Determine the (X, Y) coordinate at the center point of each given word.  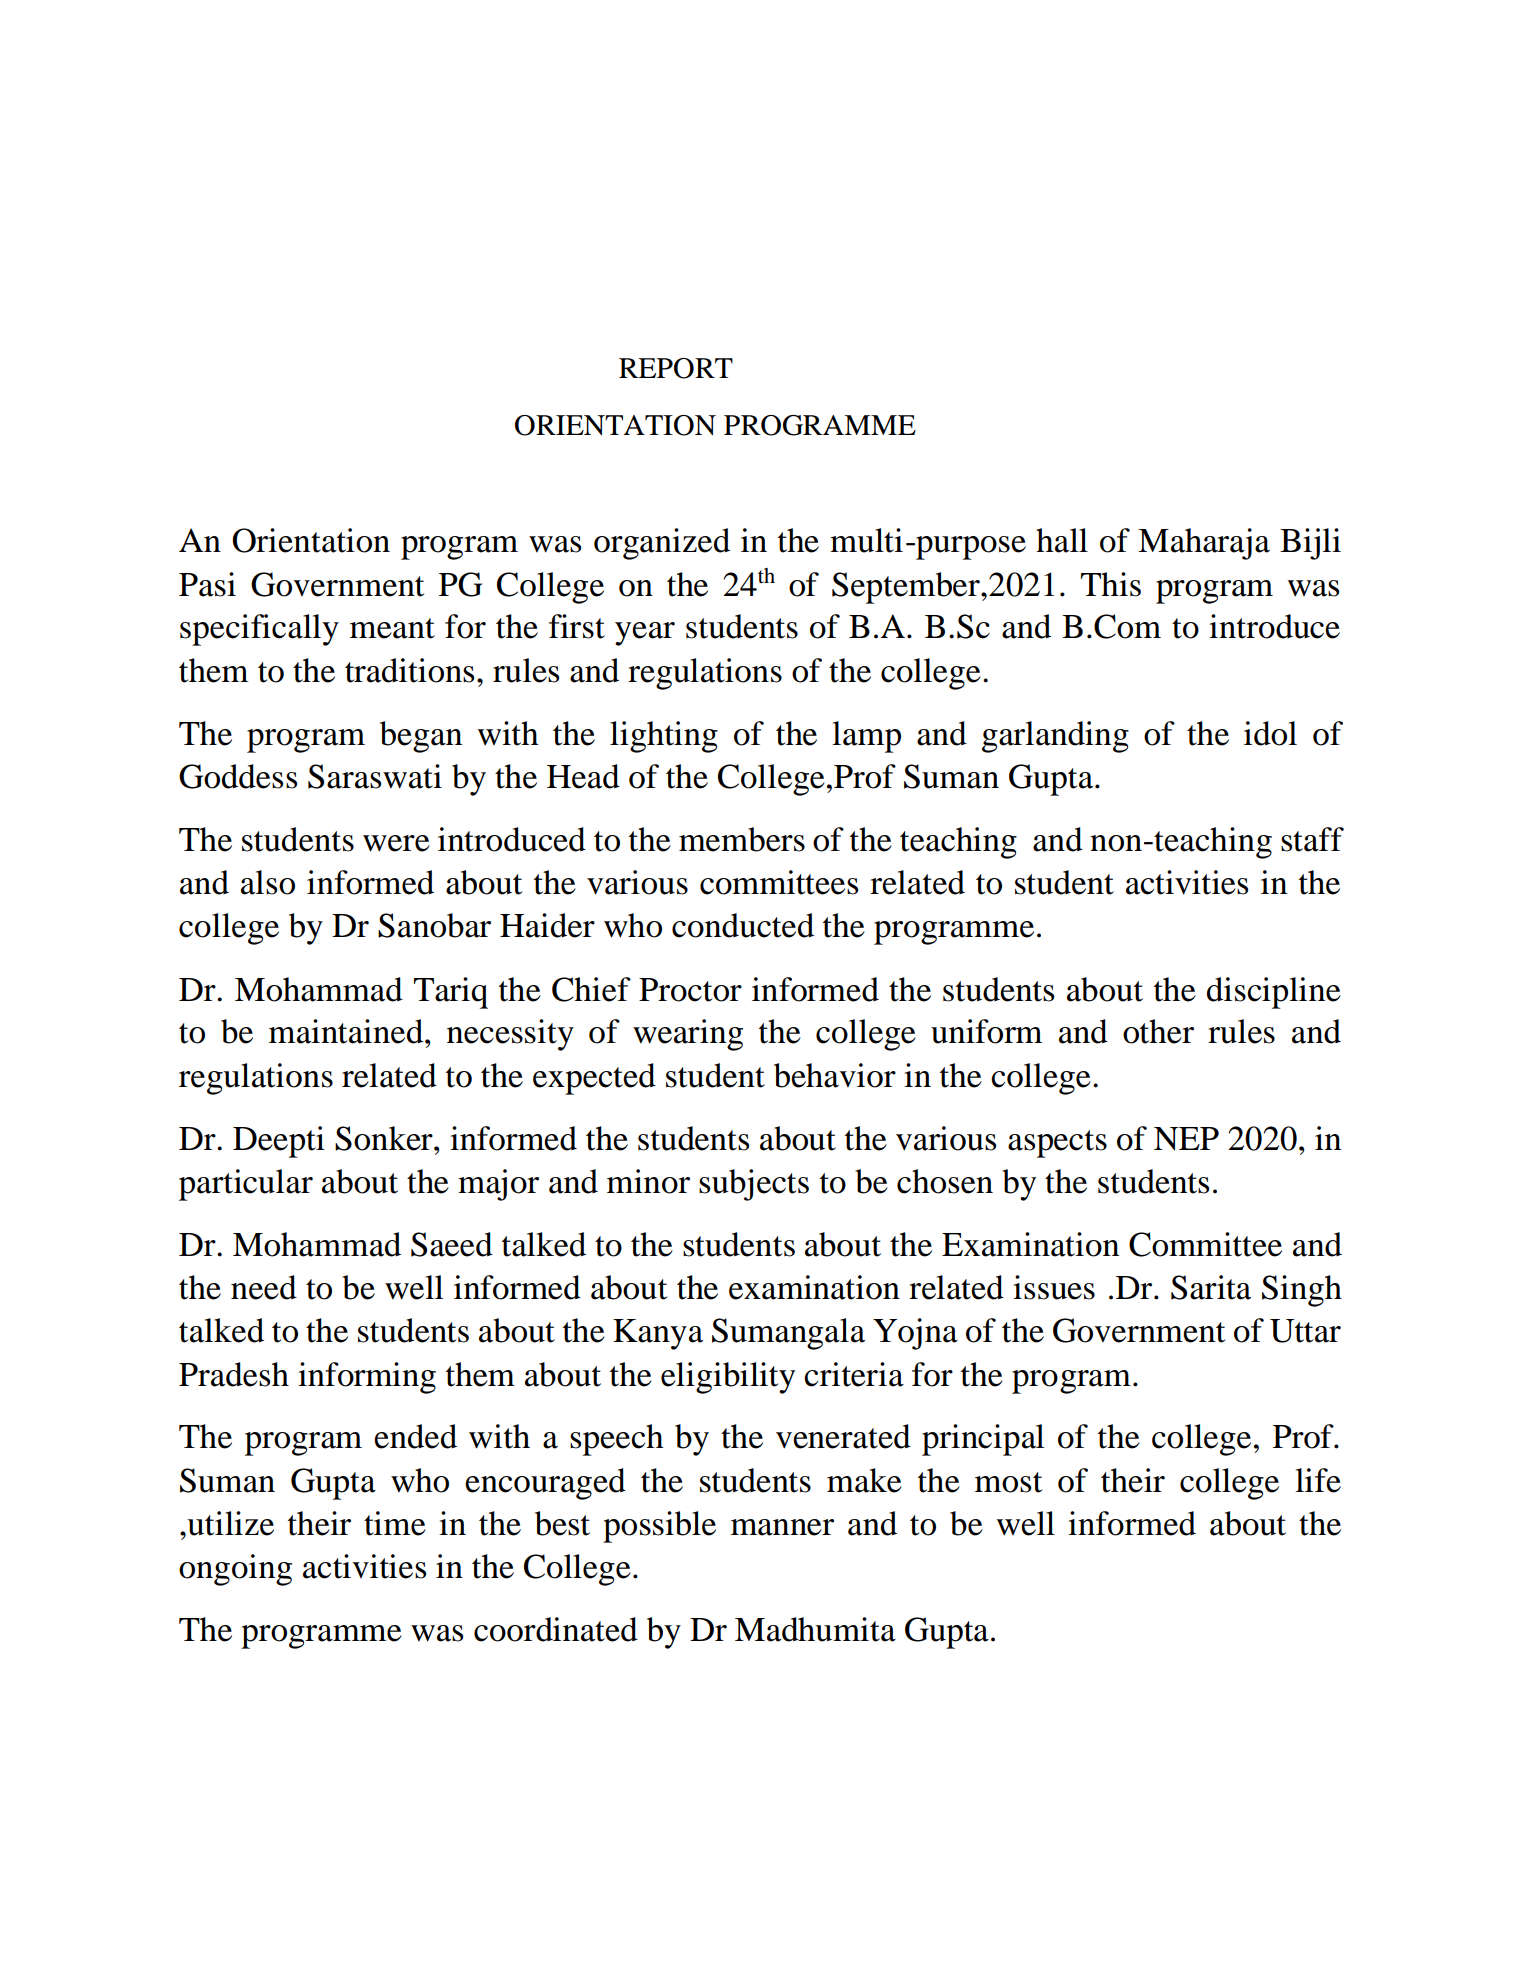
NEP (1186, 1139)
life (1318, 1480)
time (395, 1523)
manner (782, 1527)
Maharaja (1204, 544)
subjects (754, 1185)
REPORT (676, 368)
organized (662, 544)
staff (1312, 839)
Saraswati (375, 776)
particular (246, 1185)
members (742, 839)
